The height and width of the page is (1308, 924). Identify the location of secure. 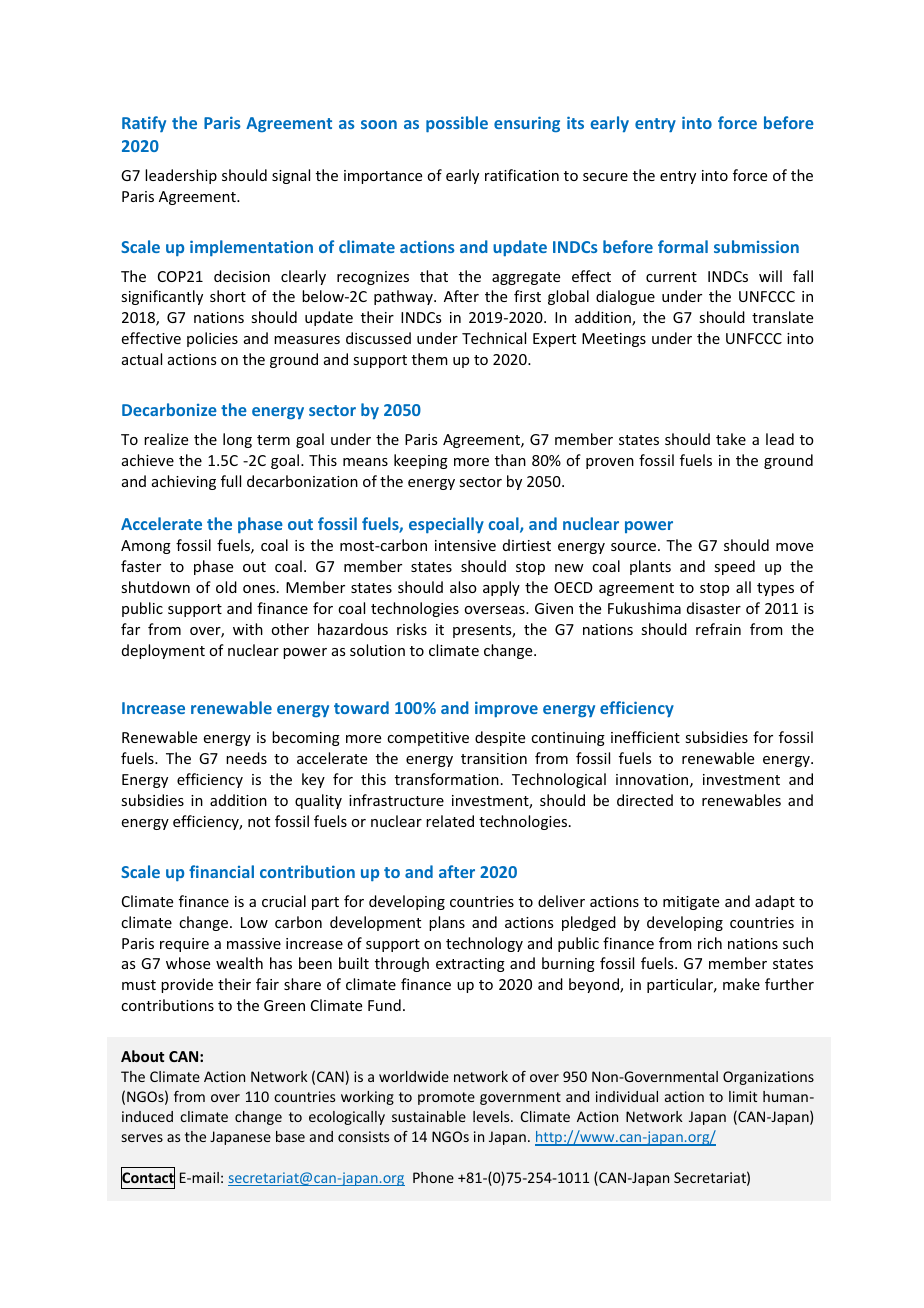
(605, 177).
